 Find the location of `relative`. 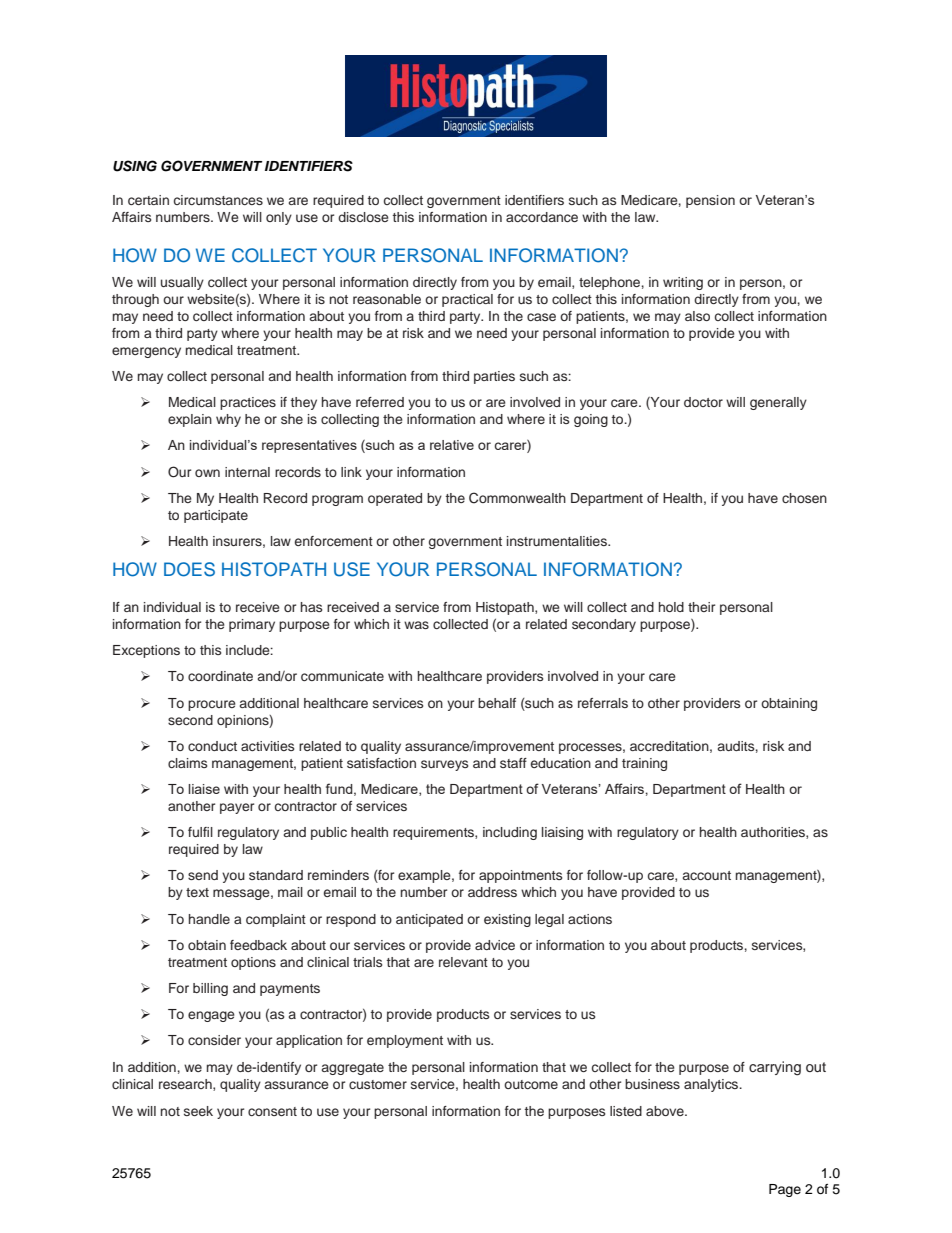

relative is located at coordinates (452, 445).
